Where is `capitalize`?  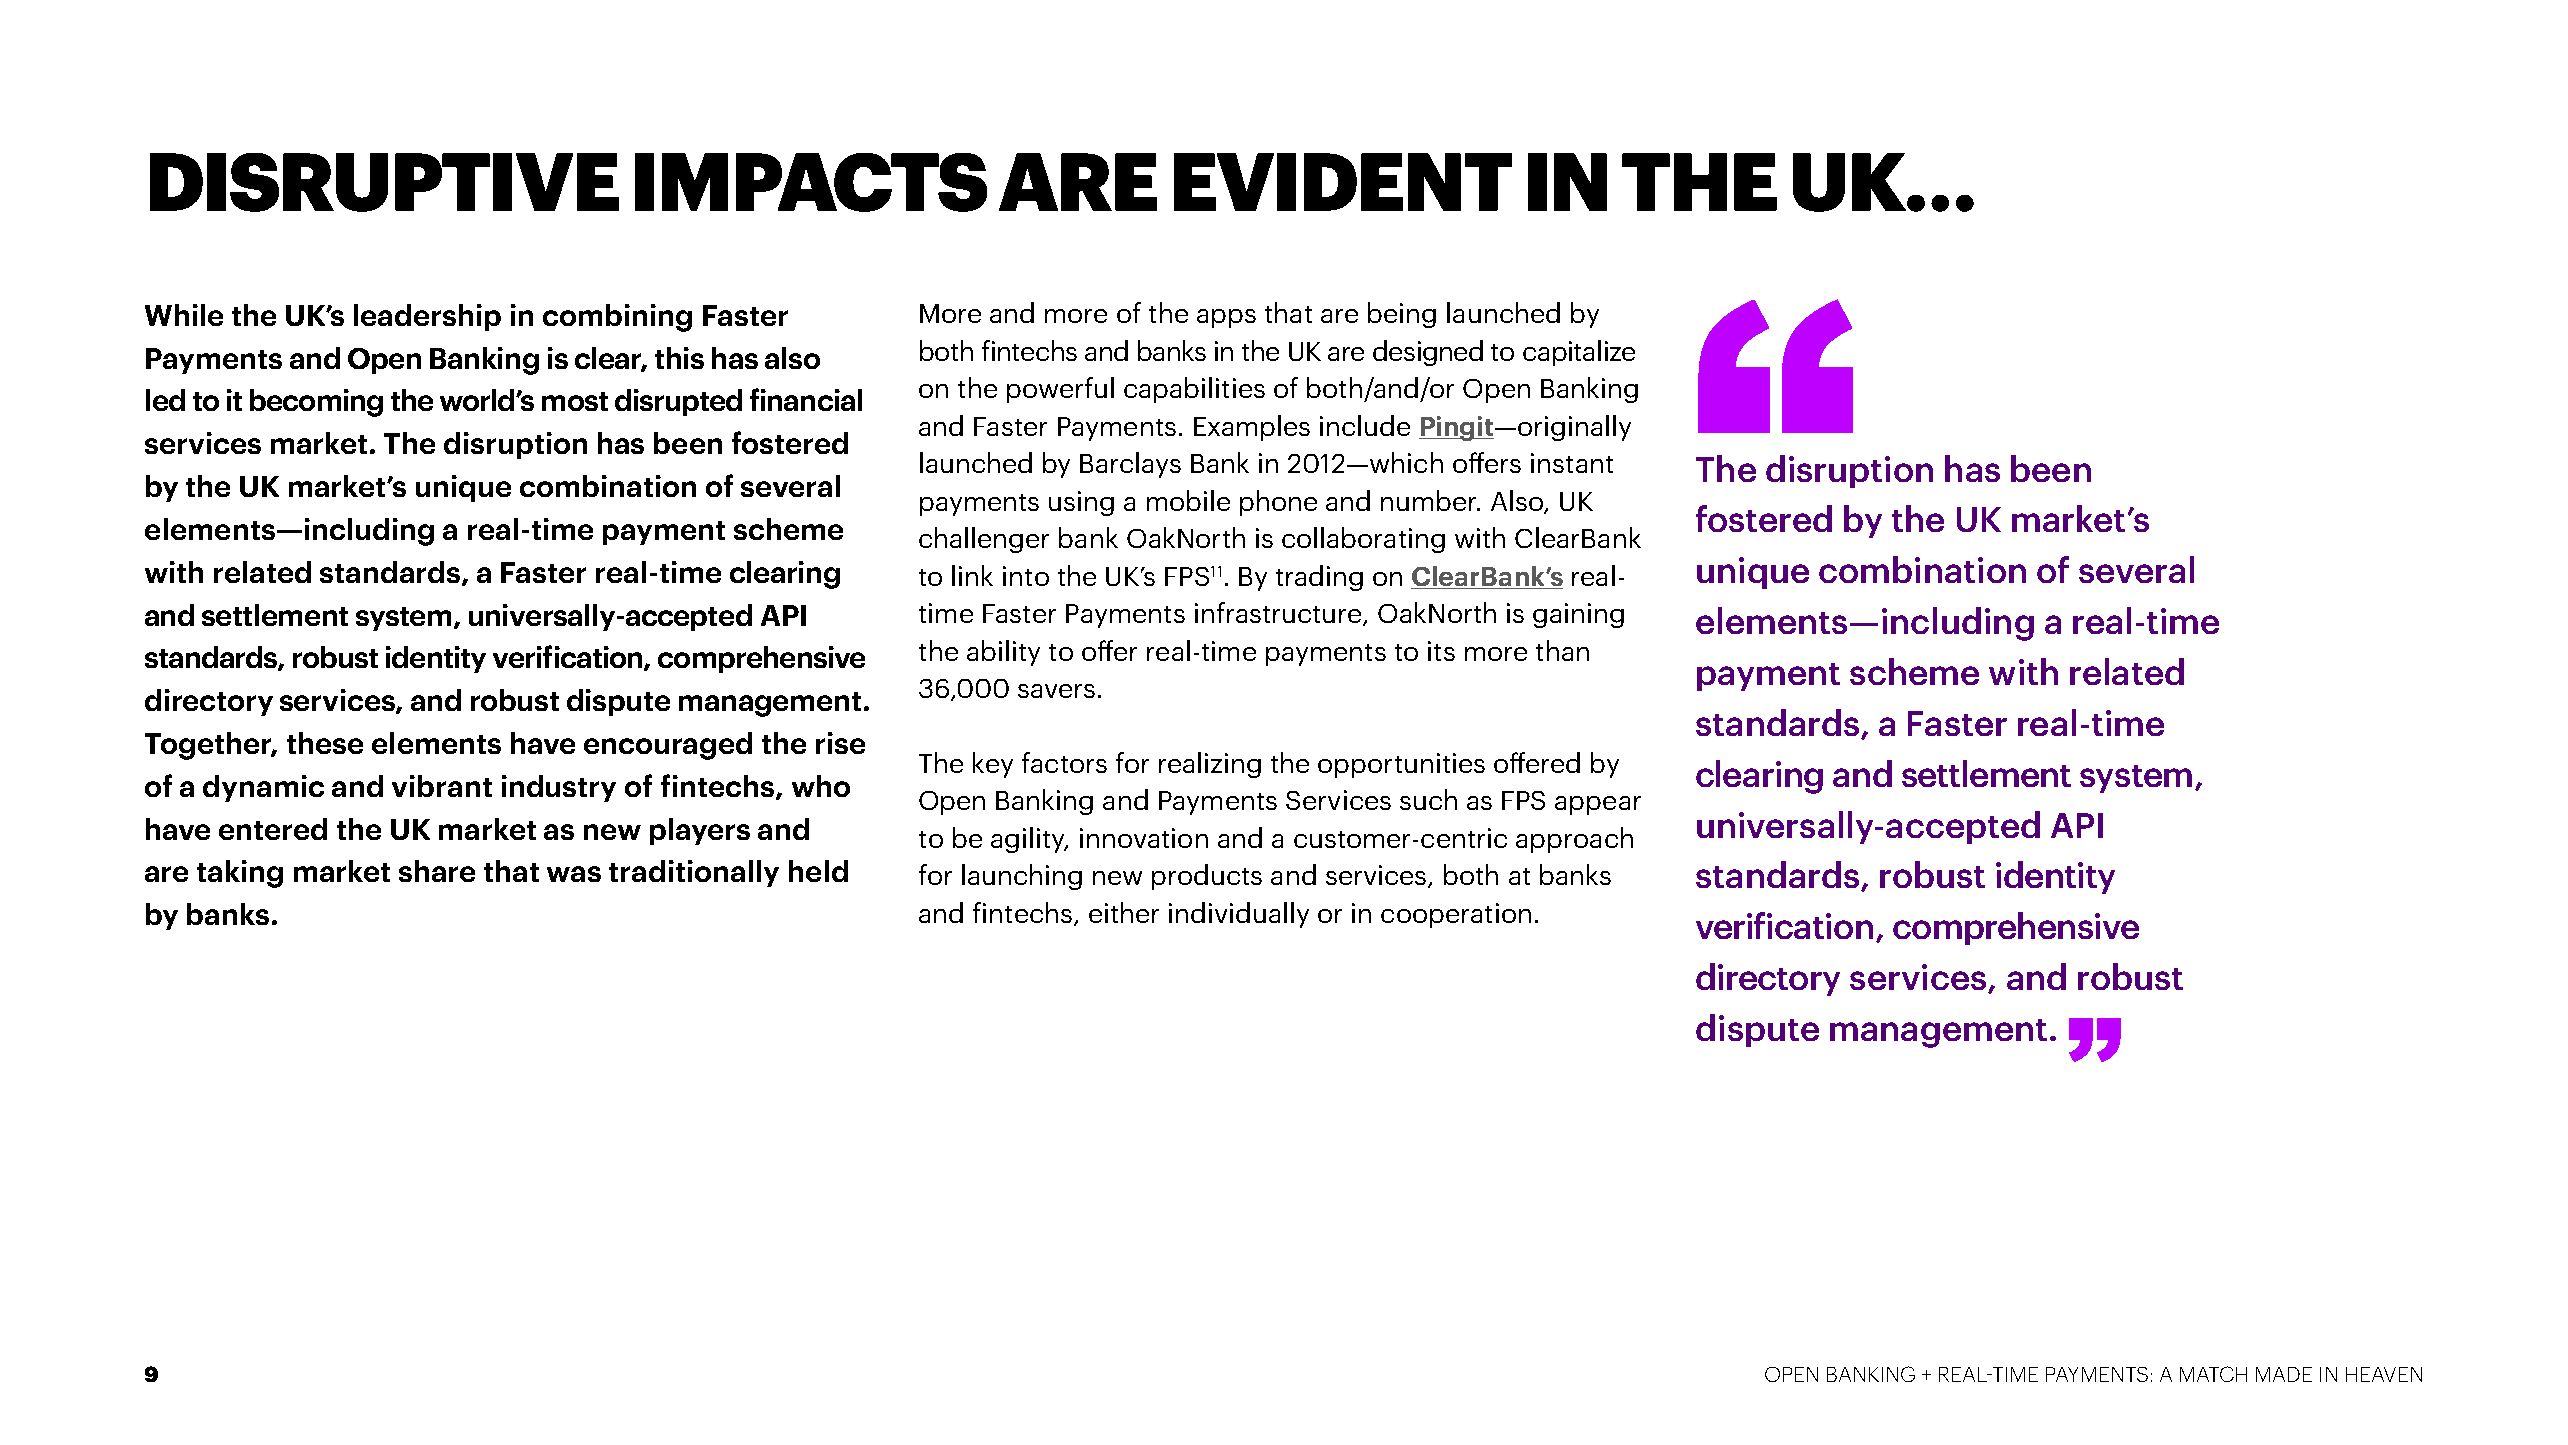
capitalize is located at coordinates (1579, 353).
